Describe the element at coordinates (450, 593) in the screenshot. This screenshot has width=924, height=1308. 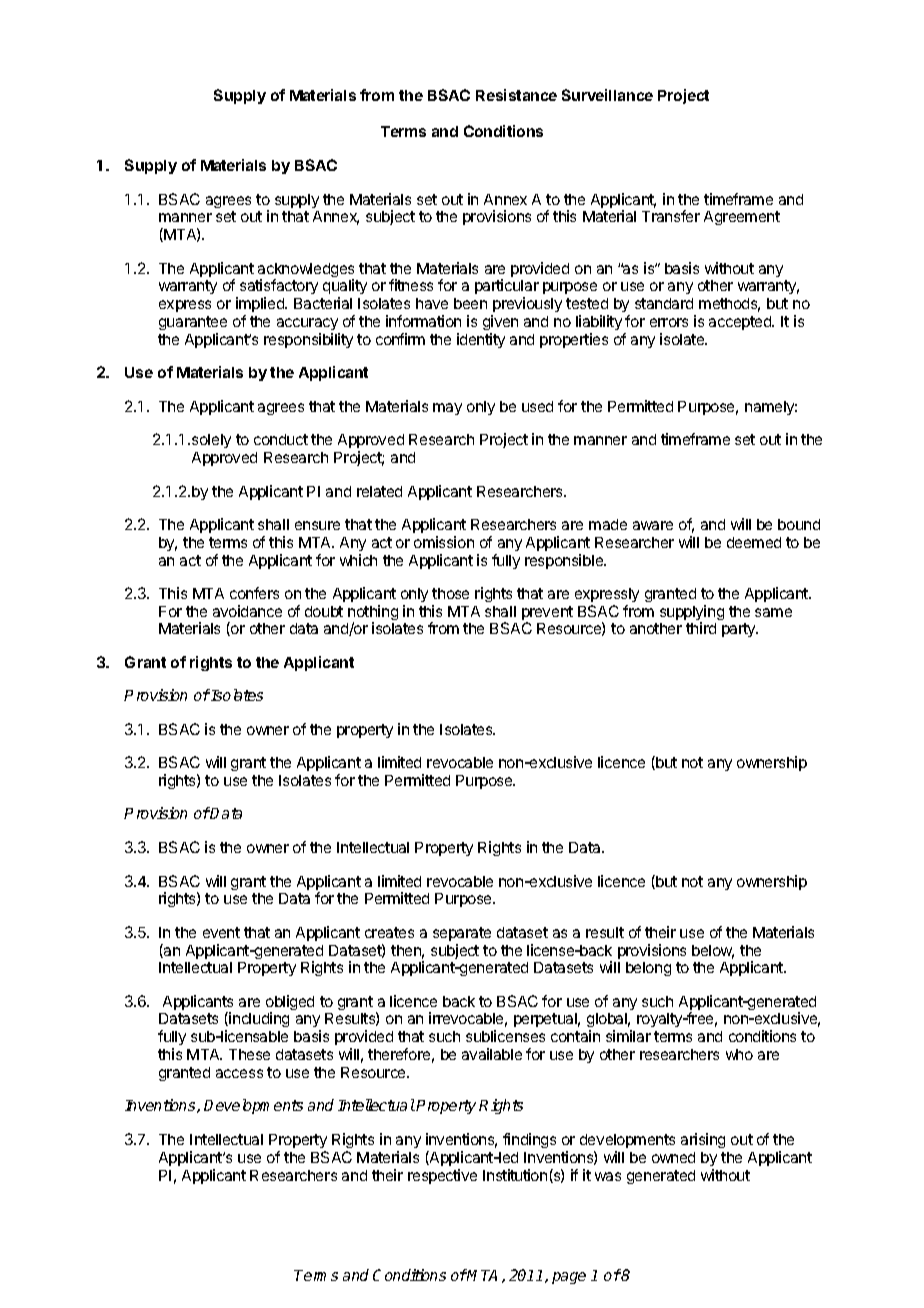
I see `those` at that location.
